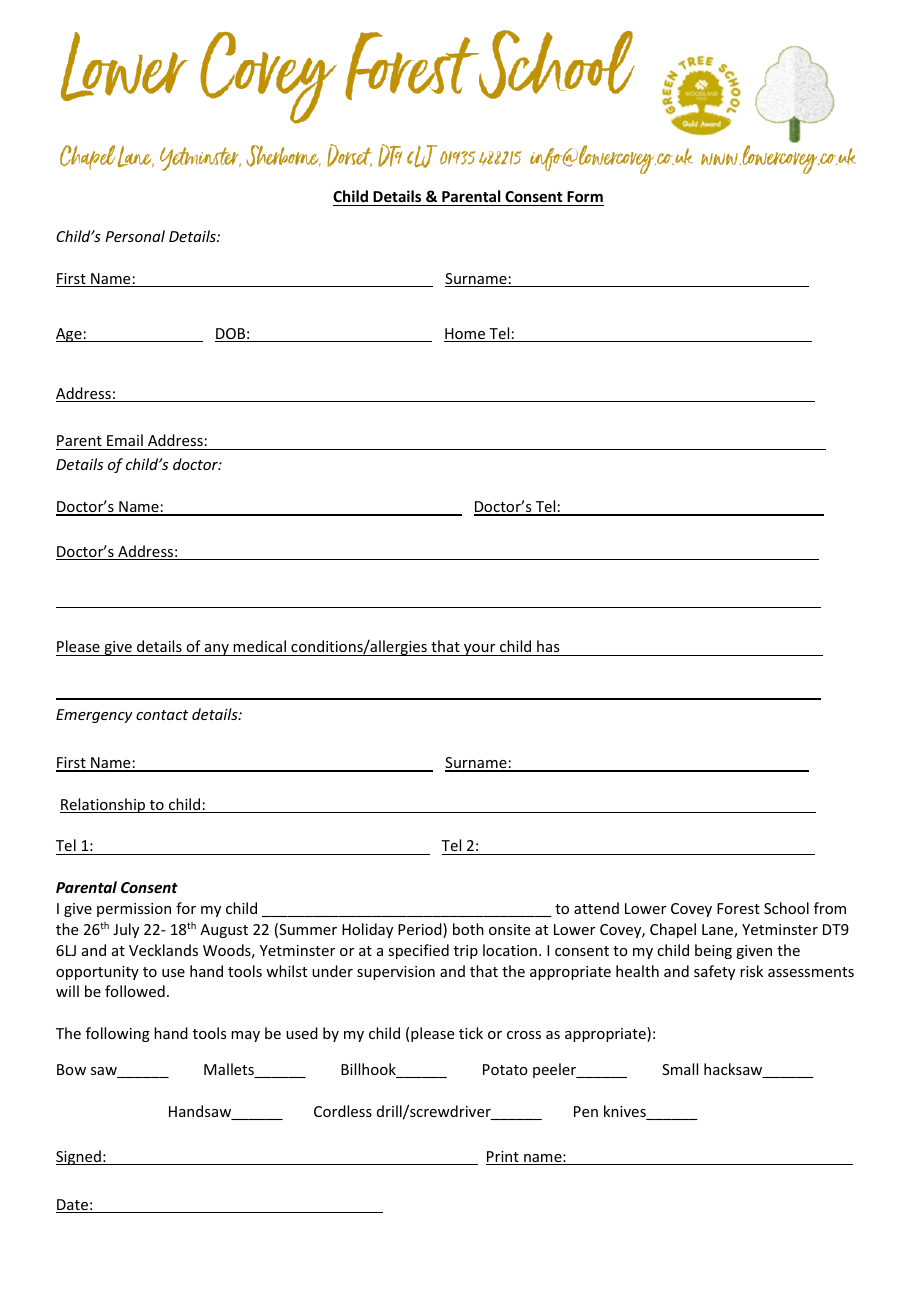 This image has height=1308, width=924. What do you see at coordinates (162, 715) in the image?
I see `contact` at bounding box center [162, 715].
